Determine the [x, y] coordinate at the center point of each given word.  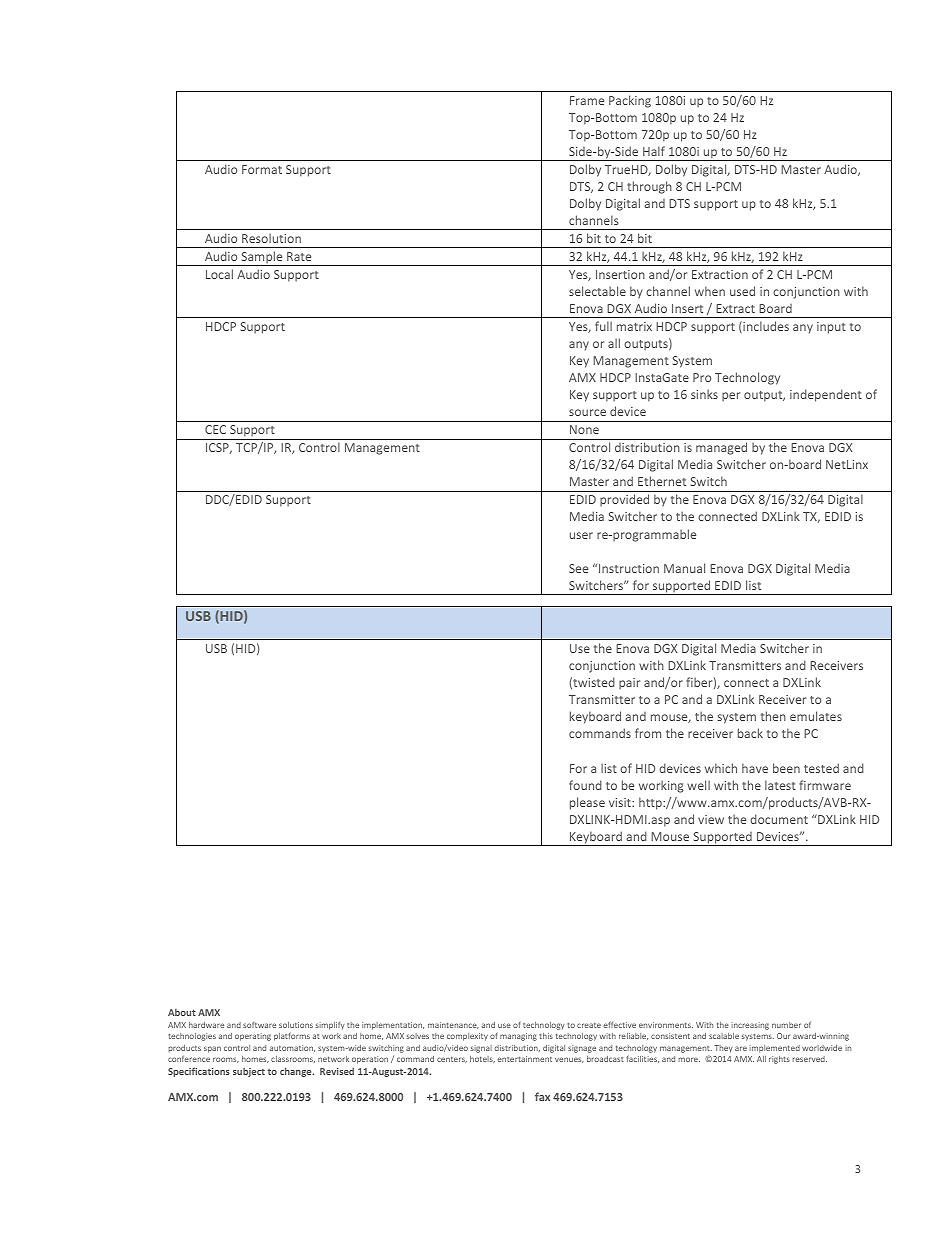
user [581, 535]
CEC [215, 429]
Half [654, 151]
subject [249, 1072]
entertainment [525, 1059]
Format [262, 169]
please [587, 803]
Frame [587, 100]
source [587, 412]
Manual [684, 568]
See [578, 568]
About [182, 1012]
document [779, 819]
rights [779, 1060]
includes [765, 327]
